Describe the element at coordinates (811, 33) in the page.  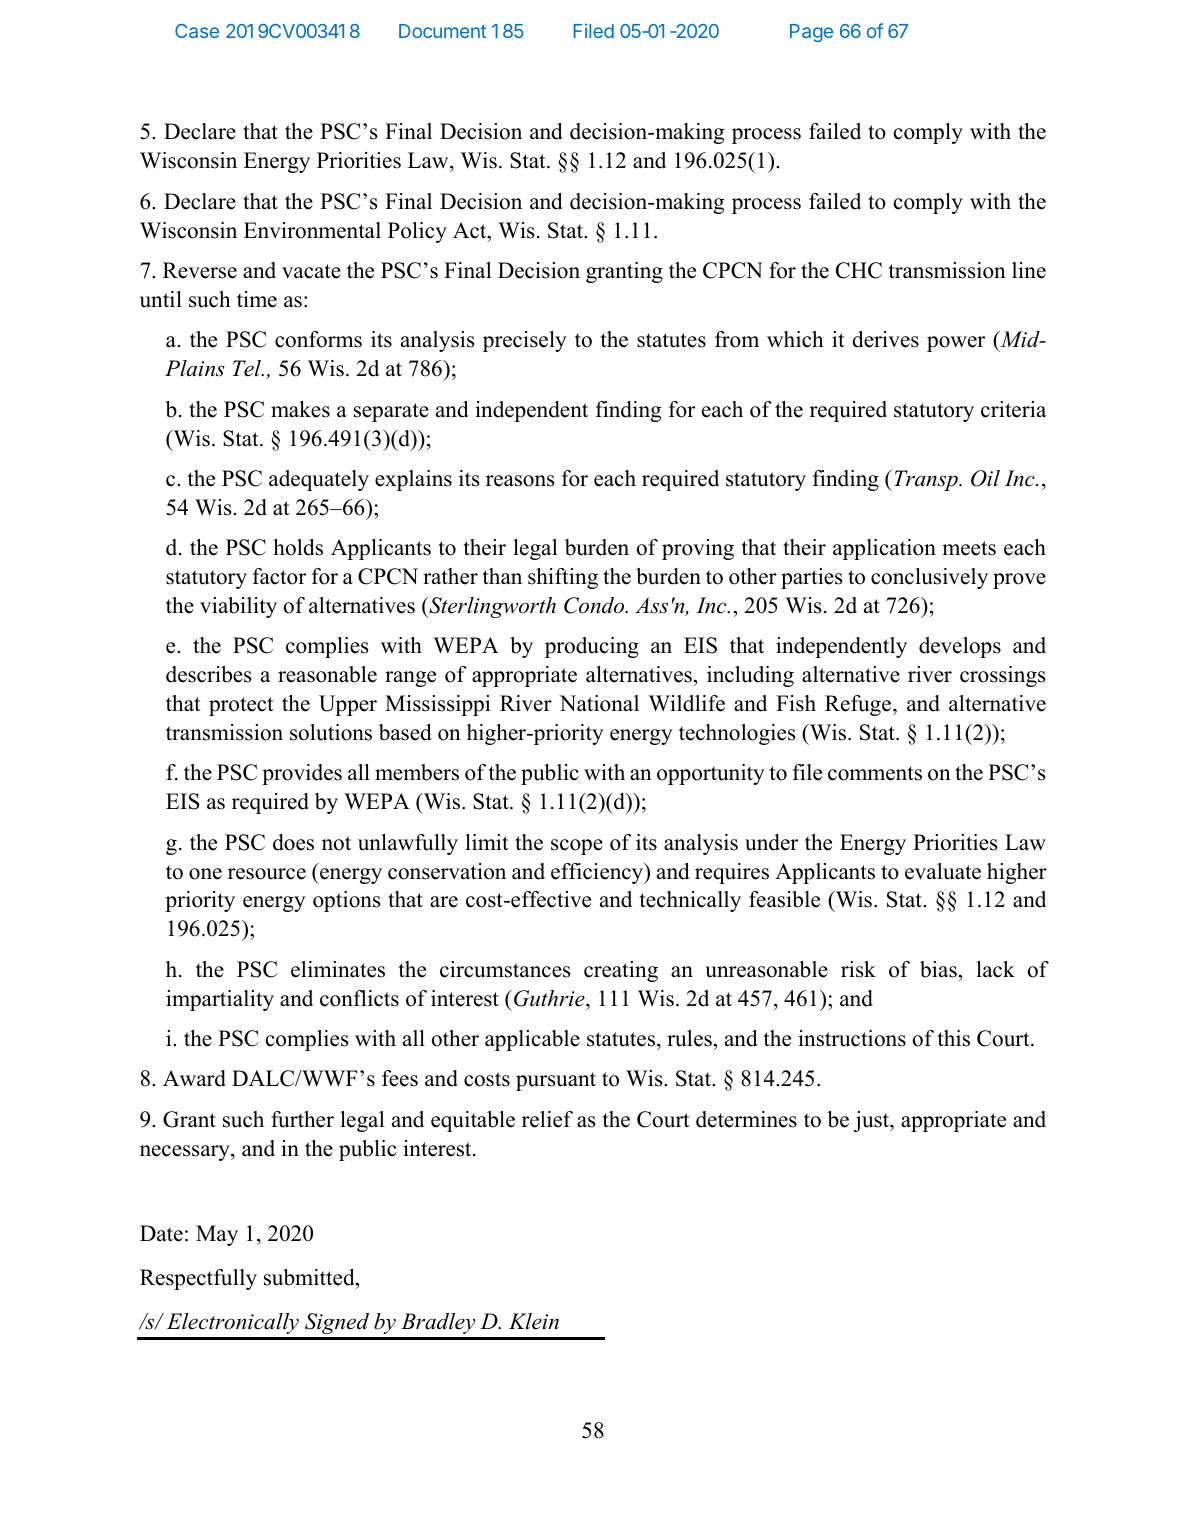
I see `Page` at that location.
